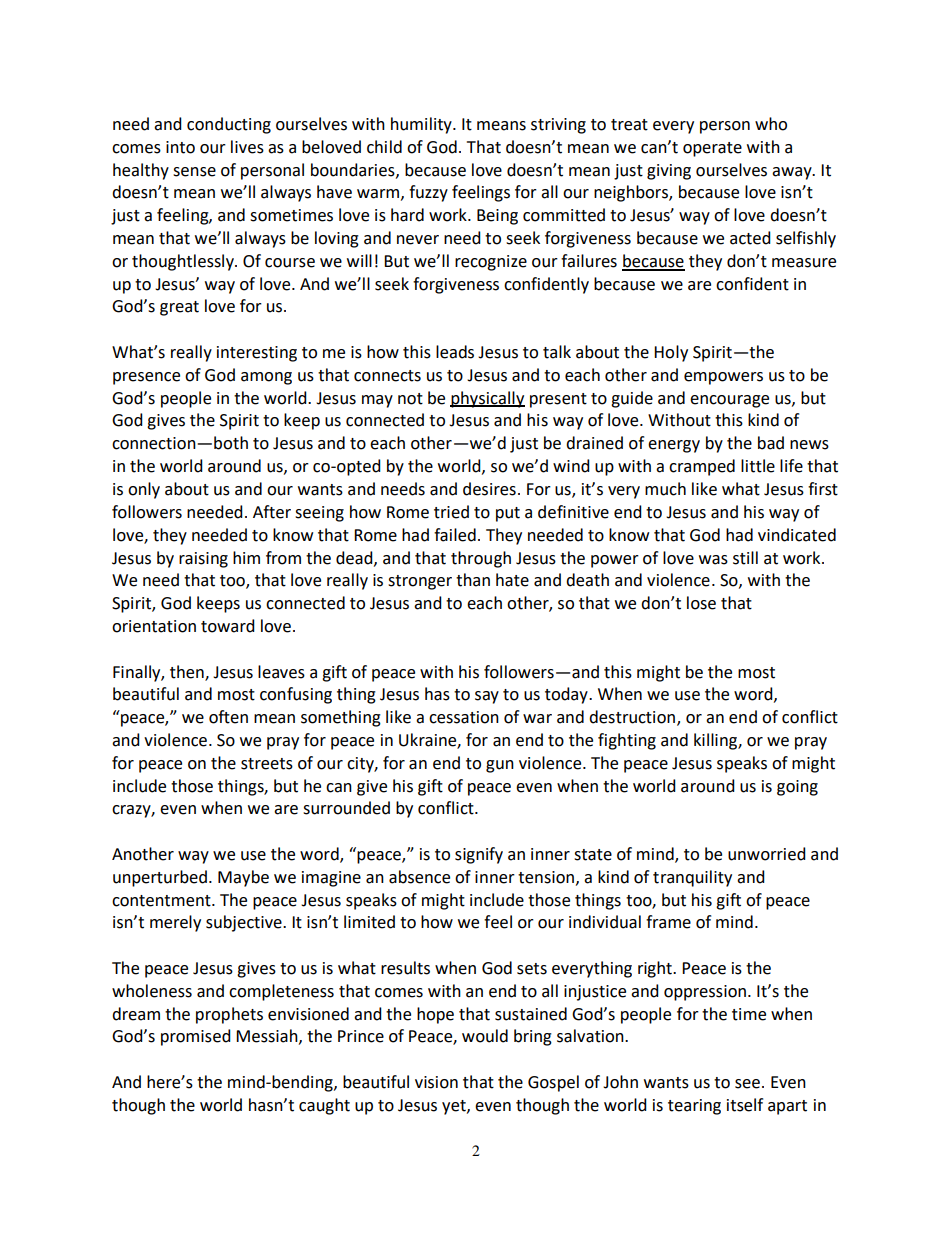 The image size is (952, 1233). Describe the element at coordinates (422, 125) in the screenshot. I see `humility` at that location.
